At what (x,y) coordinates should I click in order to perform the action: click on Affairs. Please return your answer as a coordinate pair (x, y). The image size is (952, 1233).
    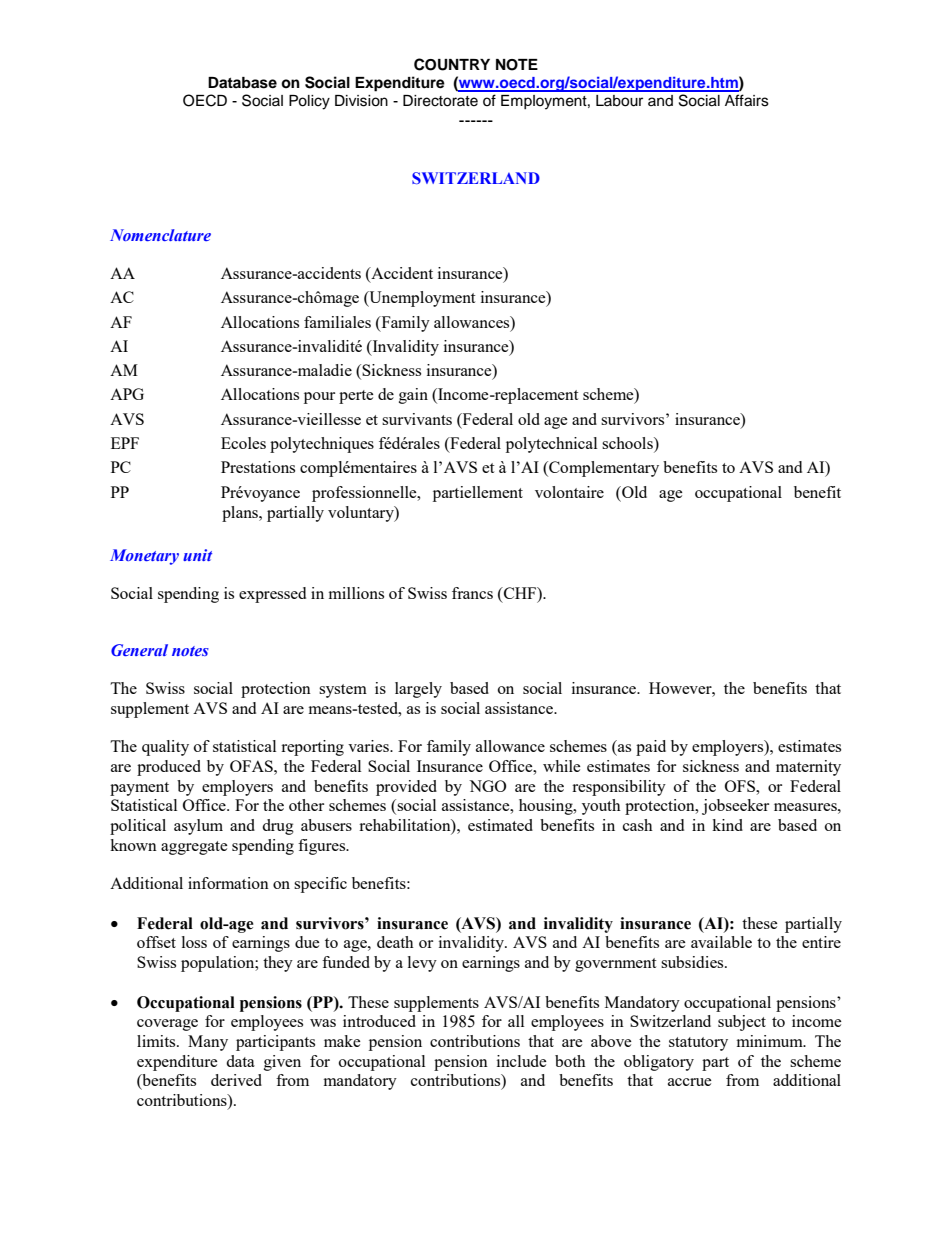
    Looking at the image, I should click on (747, 100).
